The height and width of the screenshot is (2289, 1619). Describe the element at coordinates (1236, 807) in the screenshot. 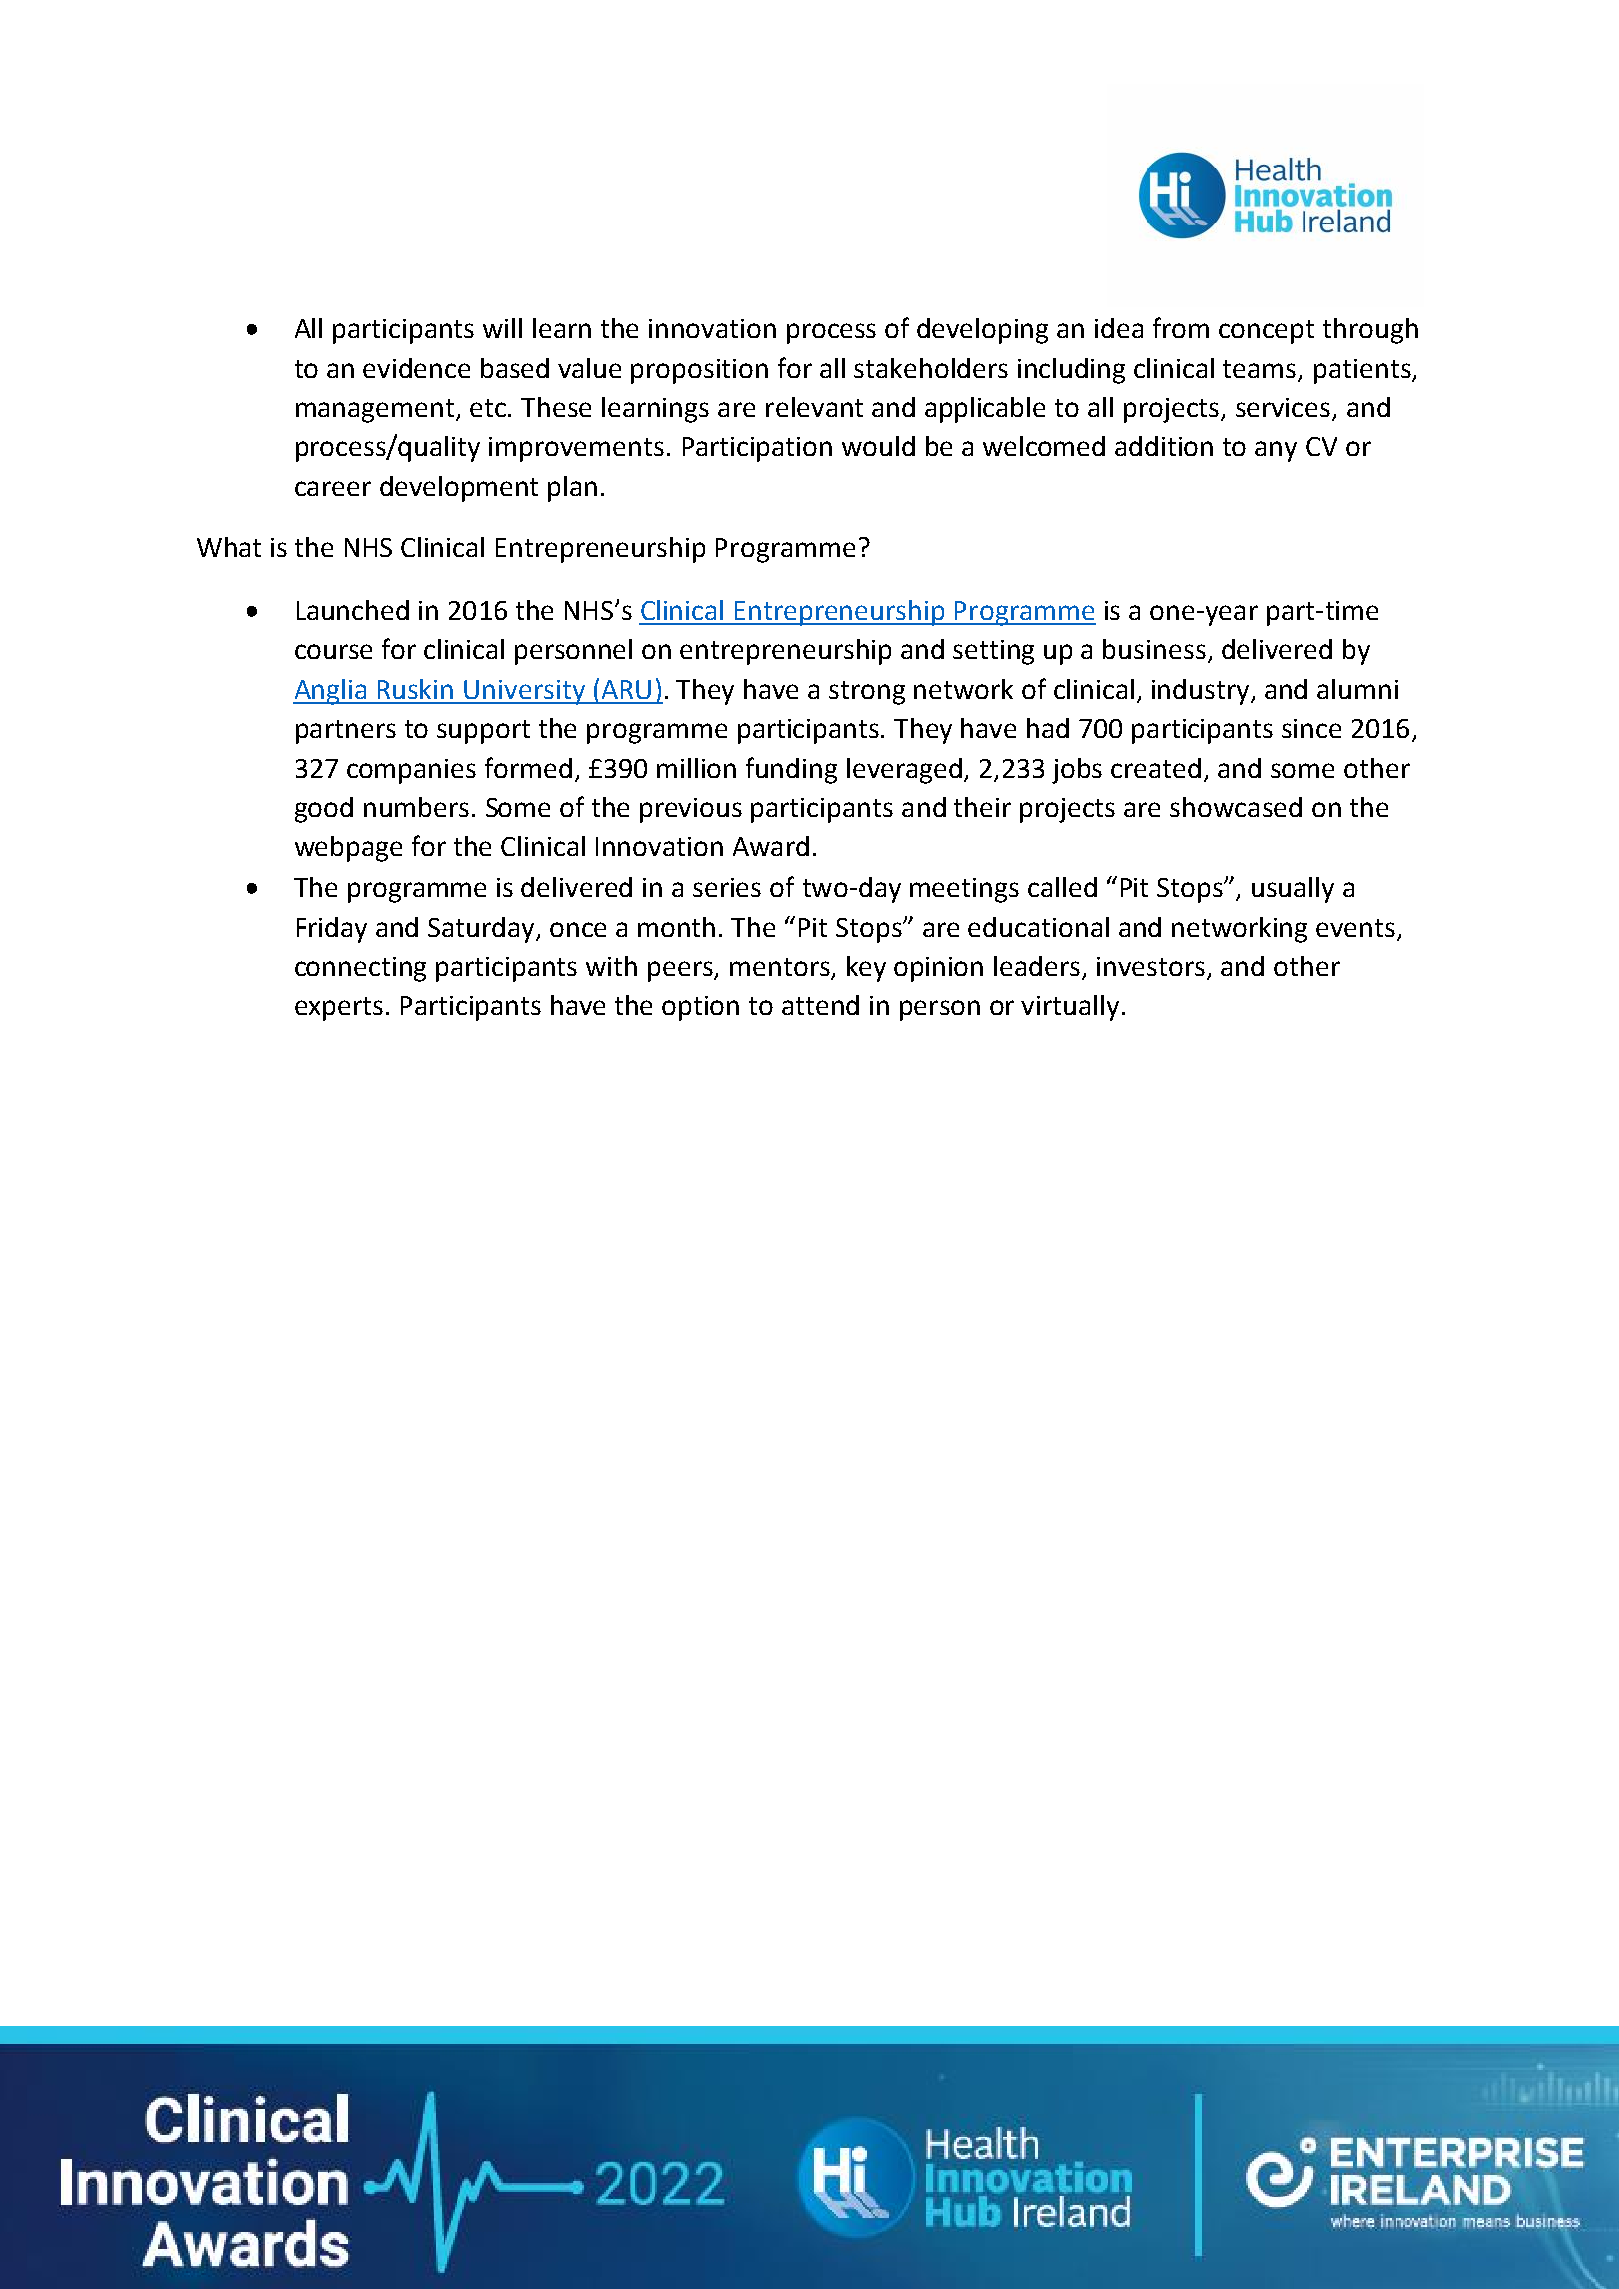

I see `showcased` at that location.
